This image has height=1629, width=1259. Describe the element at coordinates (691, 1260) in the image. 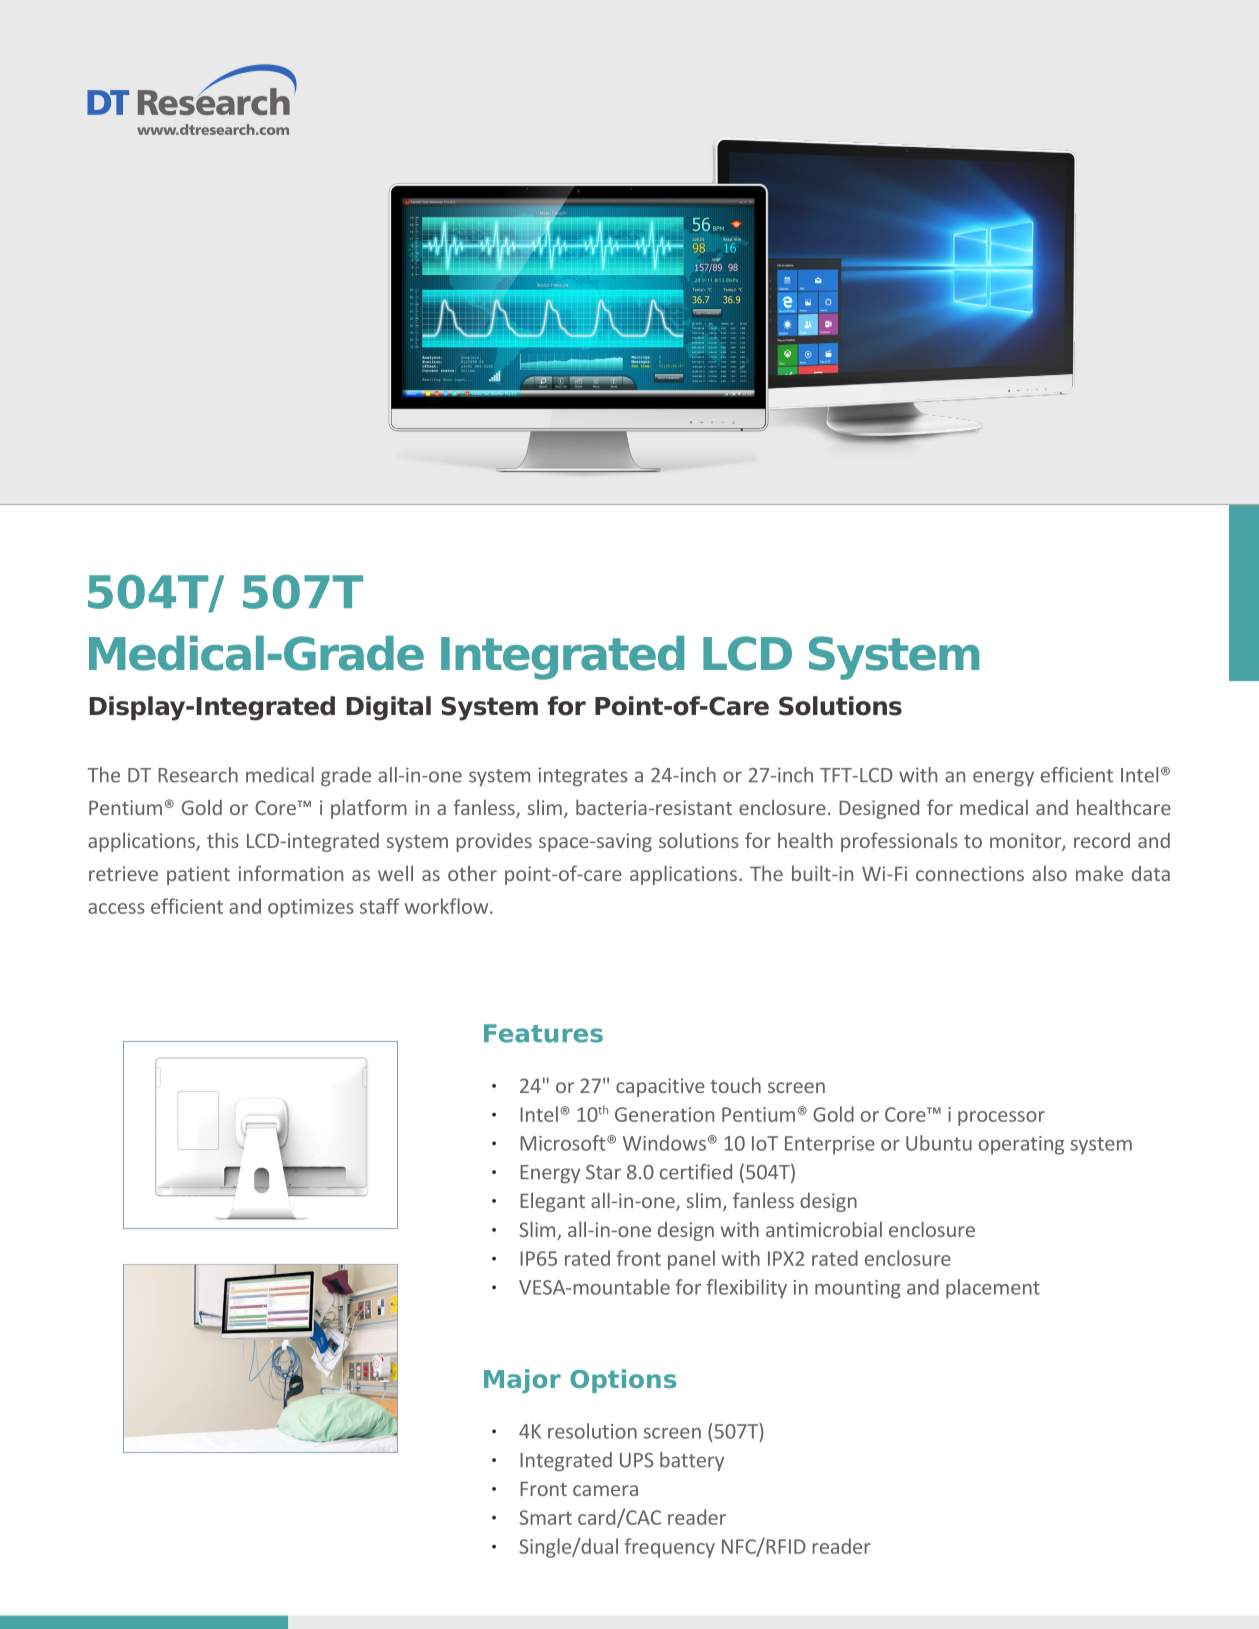

I see `panel` at that location.
